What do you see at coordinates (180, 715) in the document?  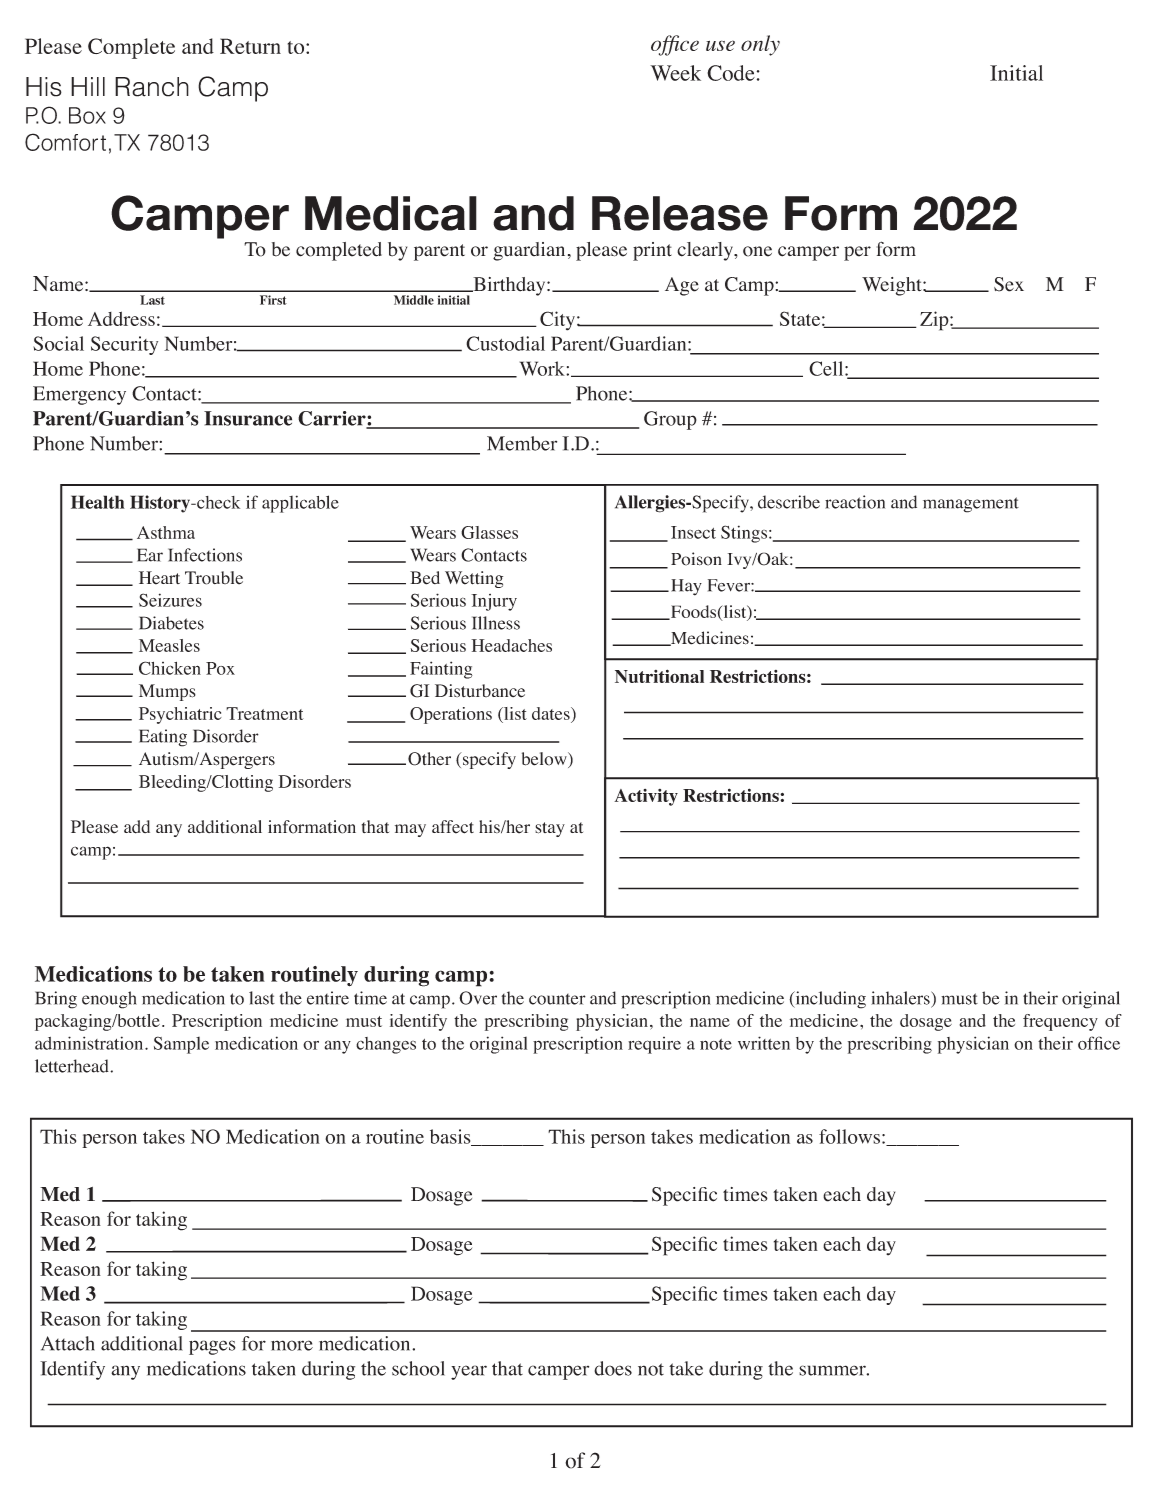 I see `Psychiatric` at bounding box center [180, 715].
